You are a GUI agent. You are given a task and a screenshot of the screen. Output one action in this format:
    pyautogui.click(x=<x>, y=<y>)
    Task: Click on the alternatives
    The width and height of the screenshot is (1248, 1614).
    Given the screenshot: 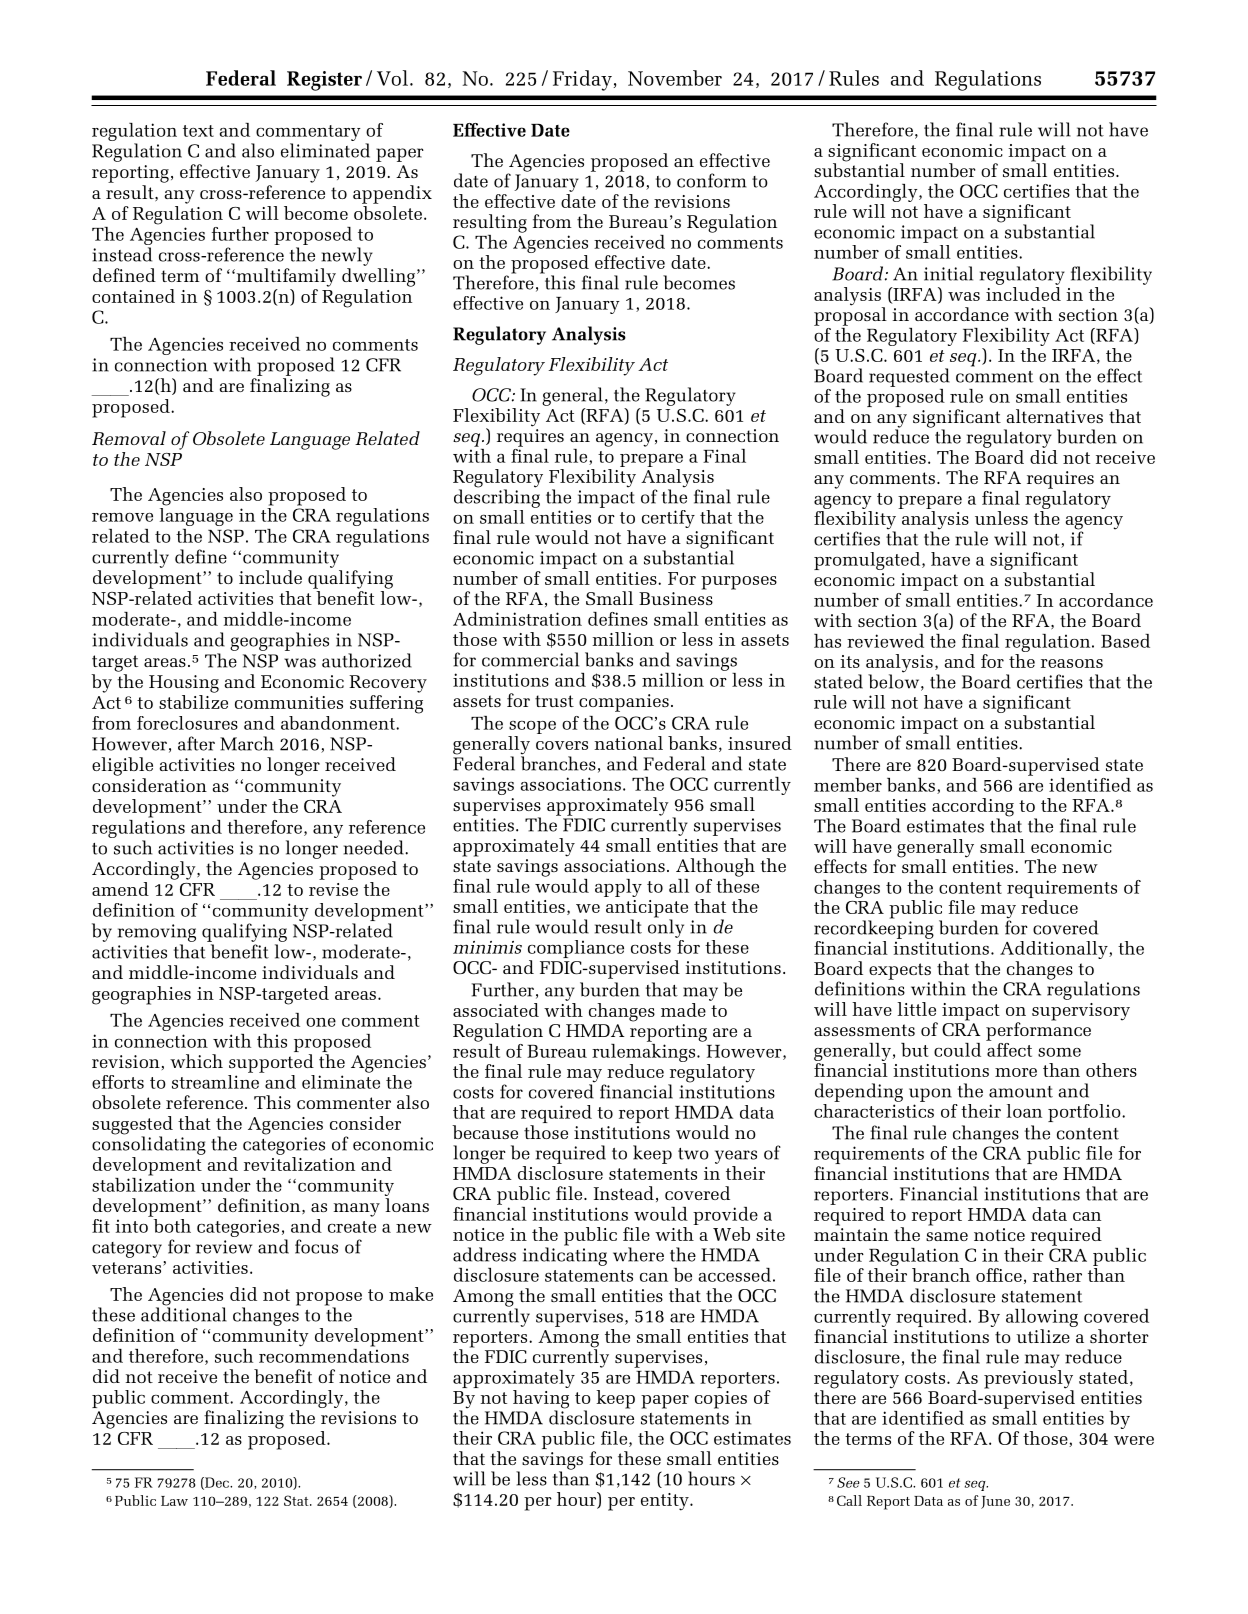 What is the action you would take?
    pyautogui.click(x=1054, y=416)
